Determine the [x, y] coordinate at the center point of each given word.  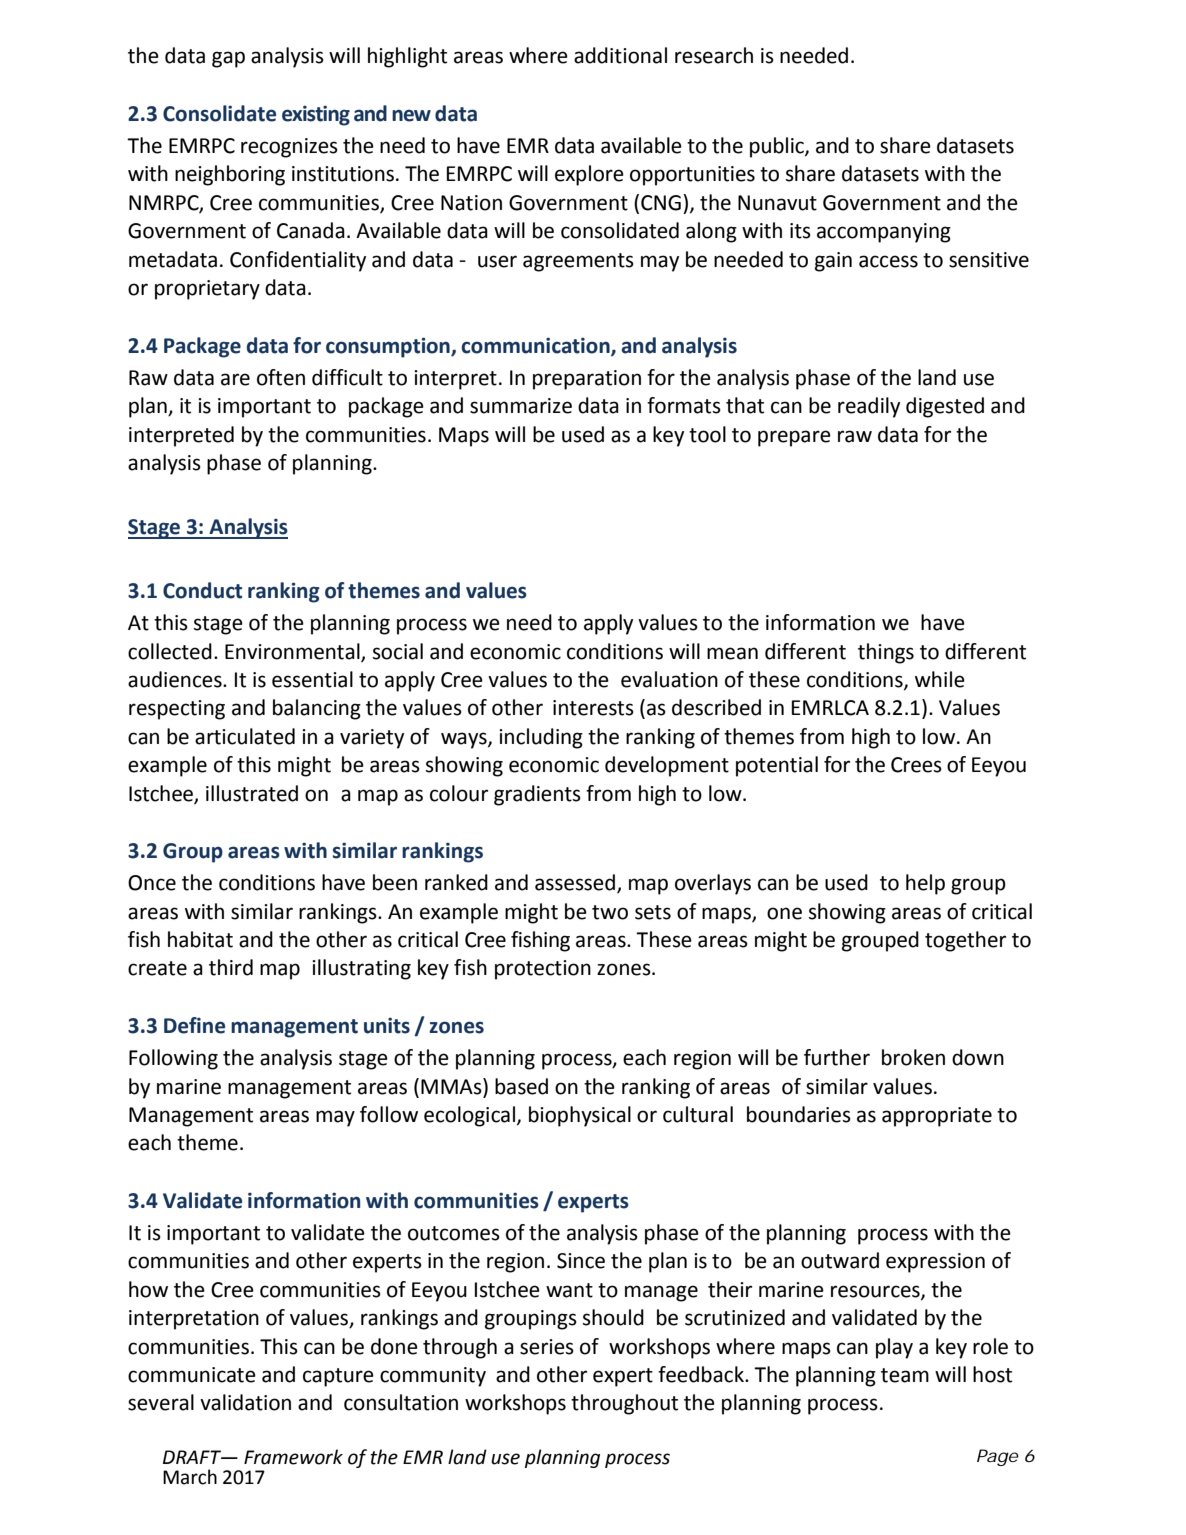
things [886, 653]
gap [228, 59]
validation [245, 1402]
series [547, 1347]
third [231, 967]
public [778, 147]
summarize [521, 406]
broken [913, 1057]
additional [620, 55]
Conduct [202, 590]
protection [543, 970]
